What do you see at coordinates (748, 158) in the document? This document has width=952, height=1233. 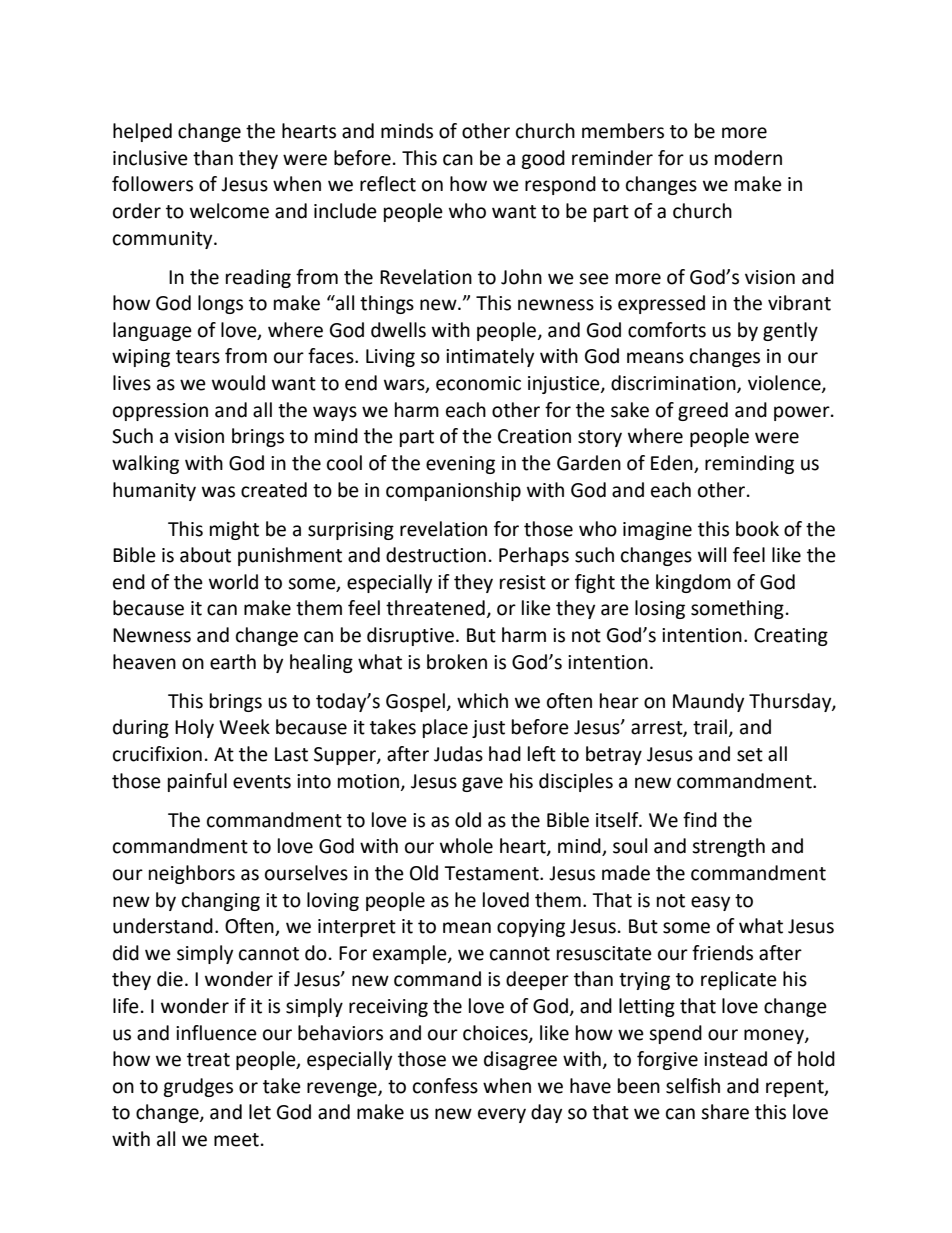 I see `modern` at bounding box center [748, 158].
